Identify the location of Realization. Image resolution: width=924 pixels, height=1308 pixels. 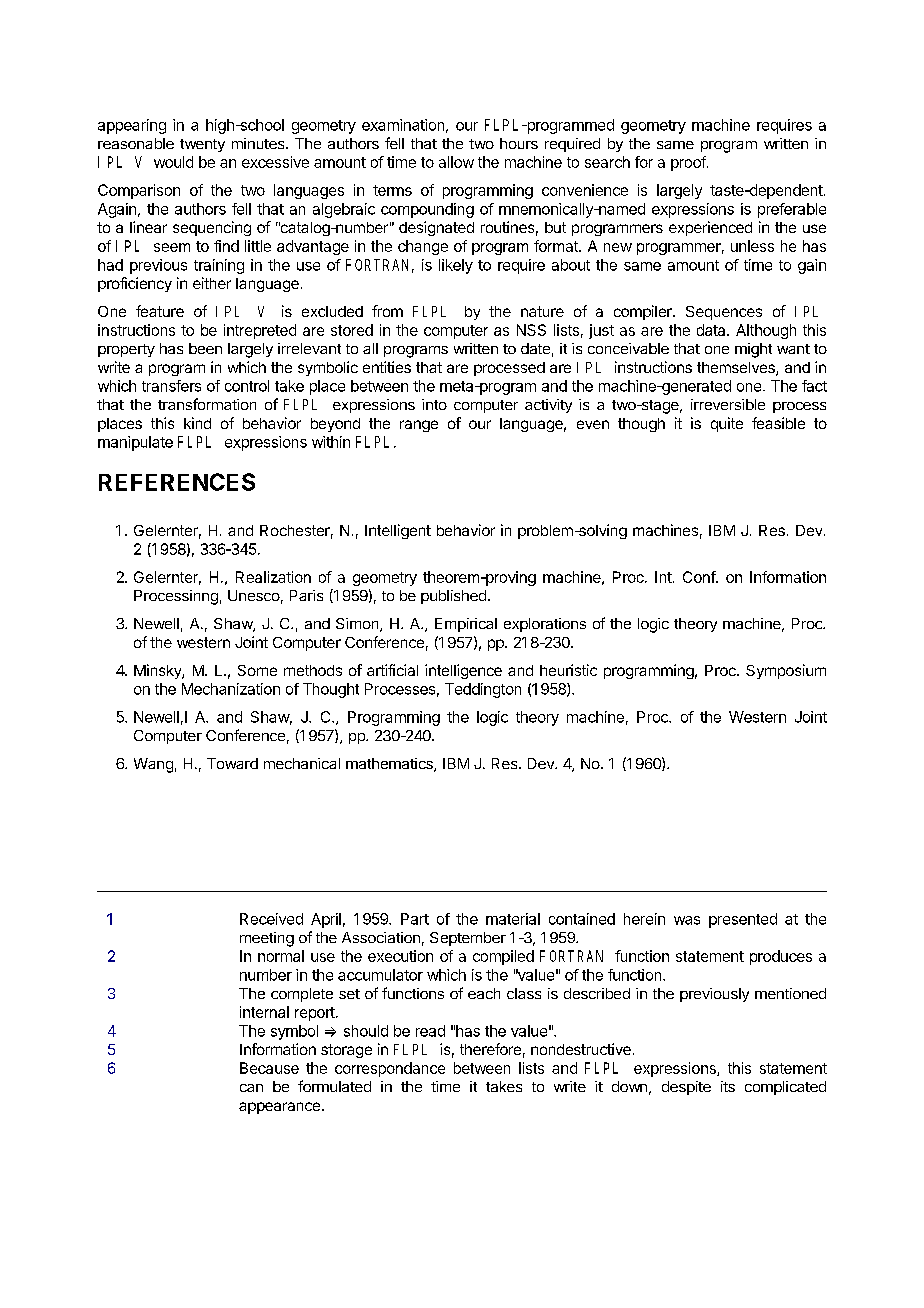
(273, 577).
